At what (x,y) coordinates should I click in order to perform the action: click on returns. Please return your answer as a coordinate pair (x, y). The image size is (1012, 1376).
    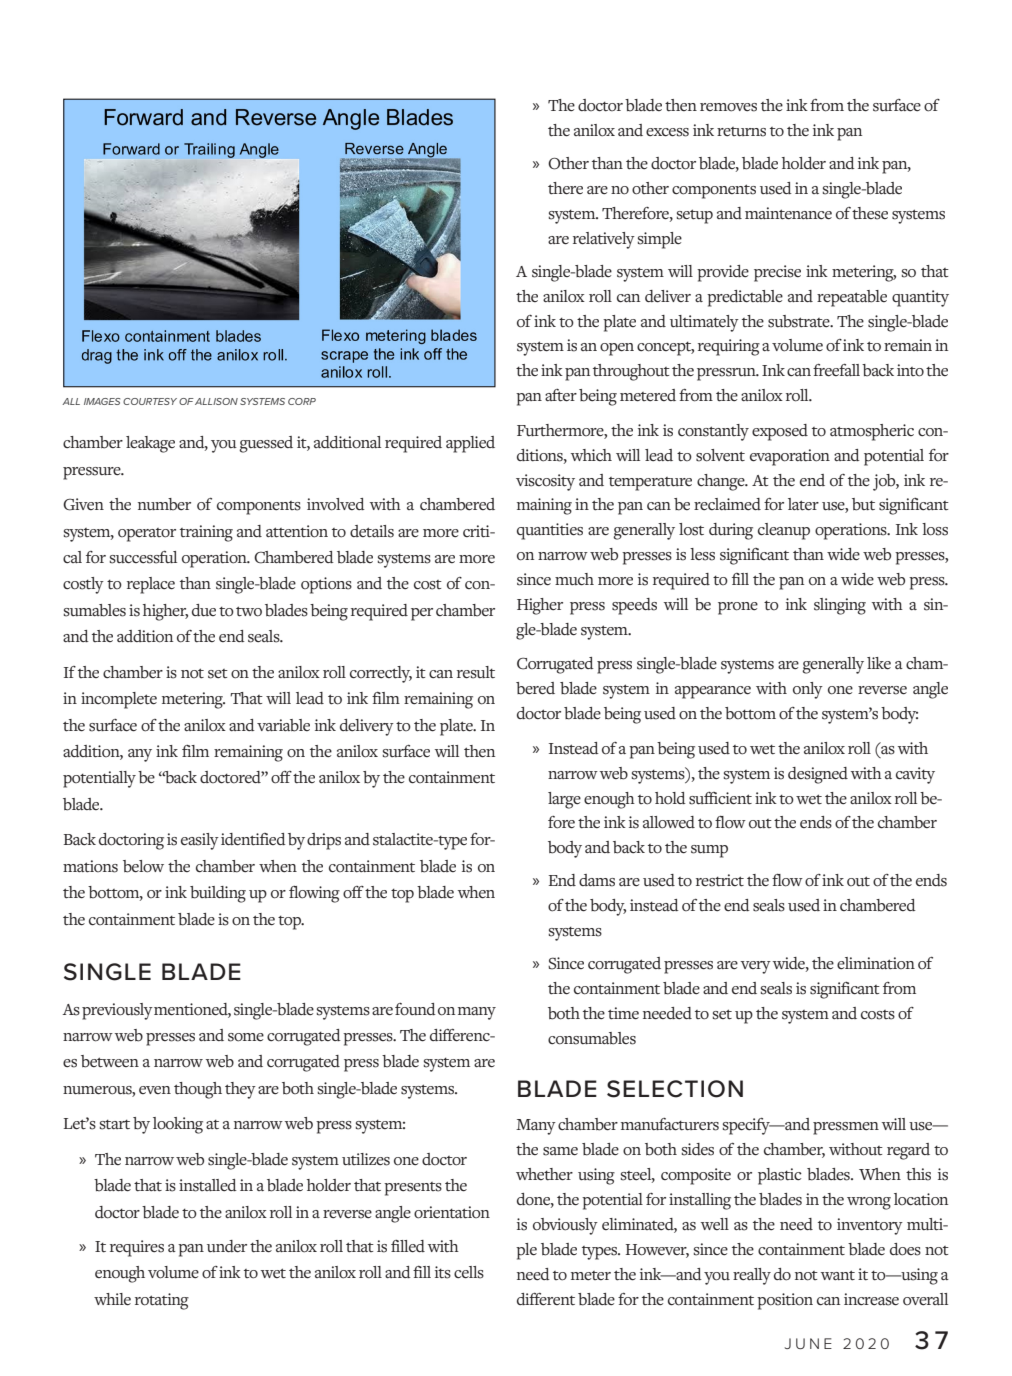
    Looking at the image, I should click on (741, 132).
